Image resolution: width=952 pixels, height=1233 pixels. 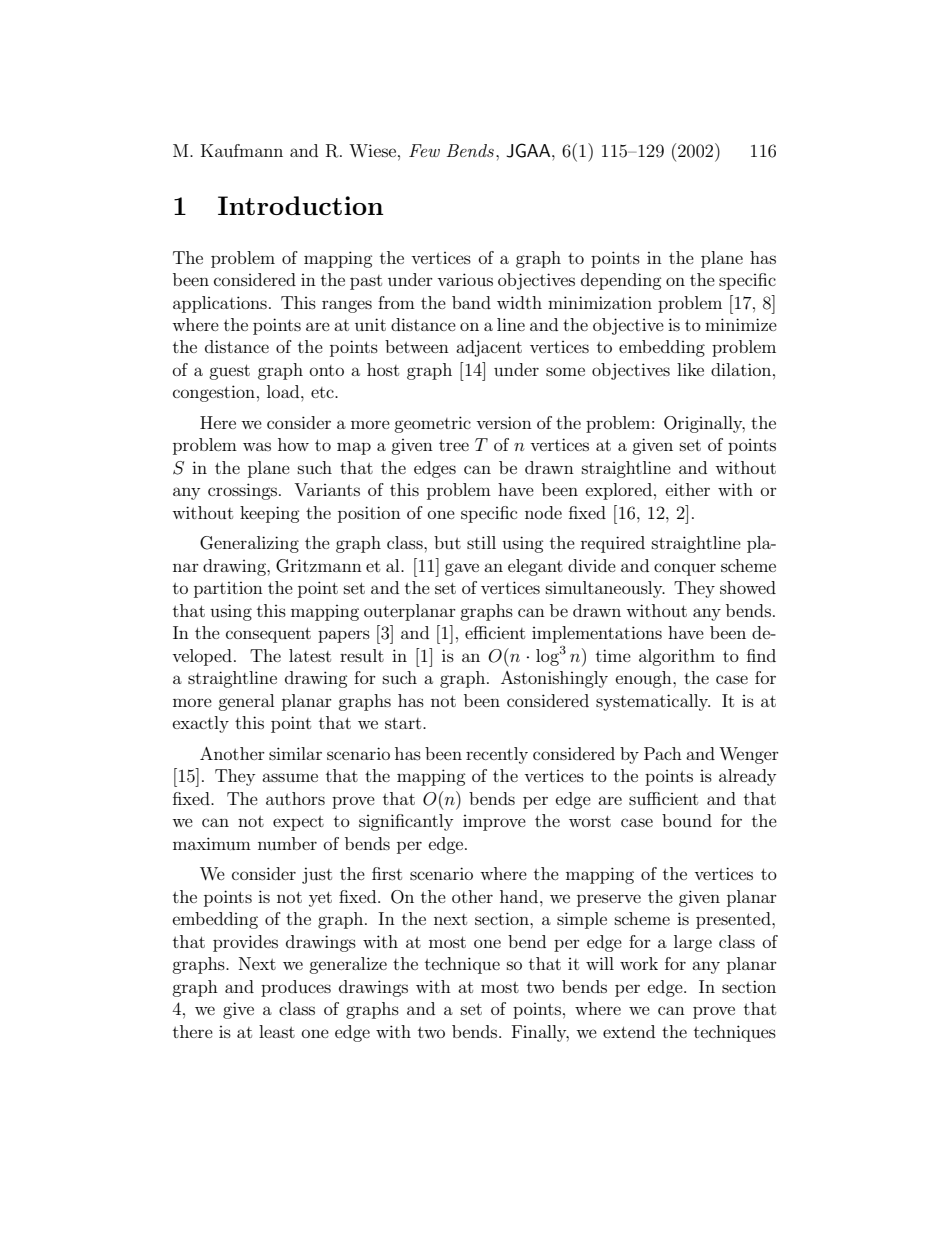 What do you see at coordinates (287, 843) in the image?
I see `number` at bounding box center [287, 843].
